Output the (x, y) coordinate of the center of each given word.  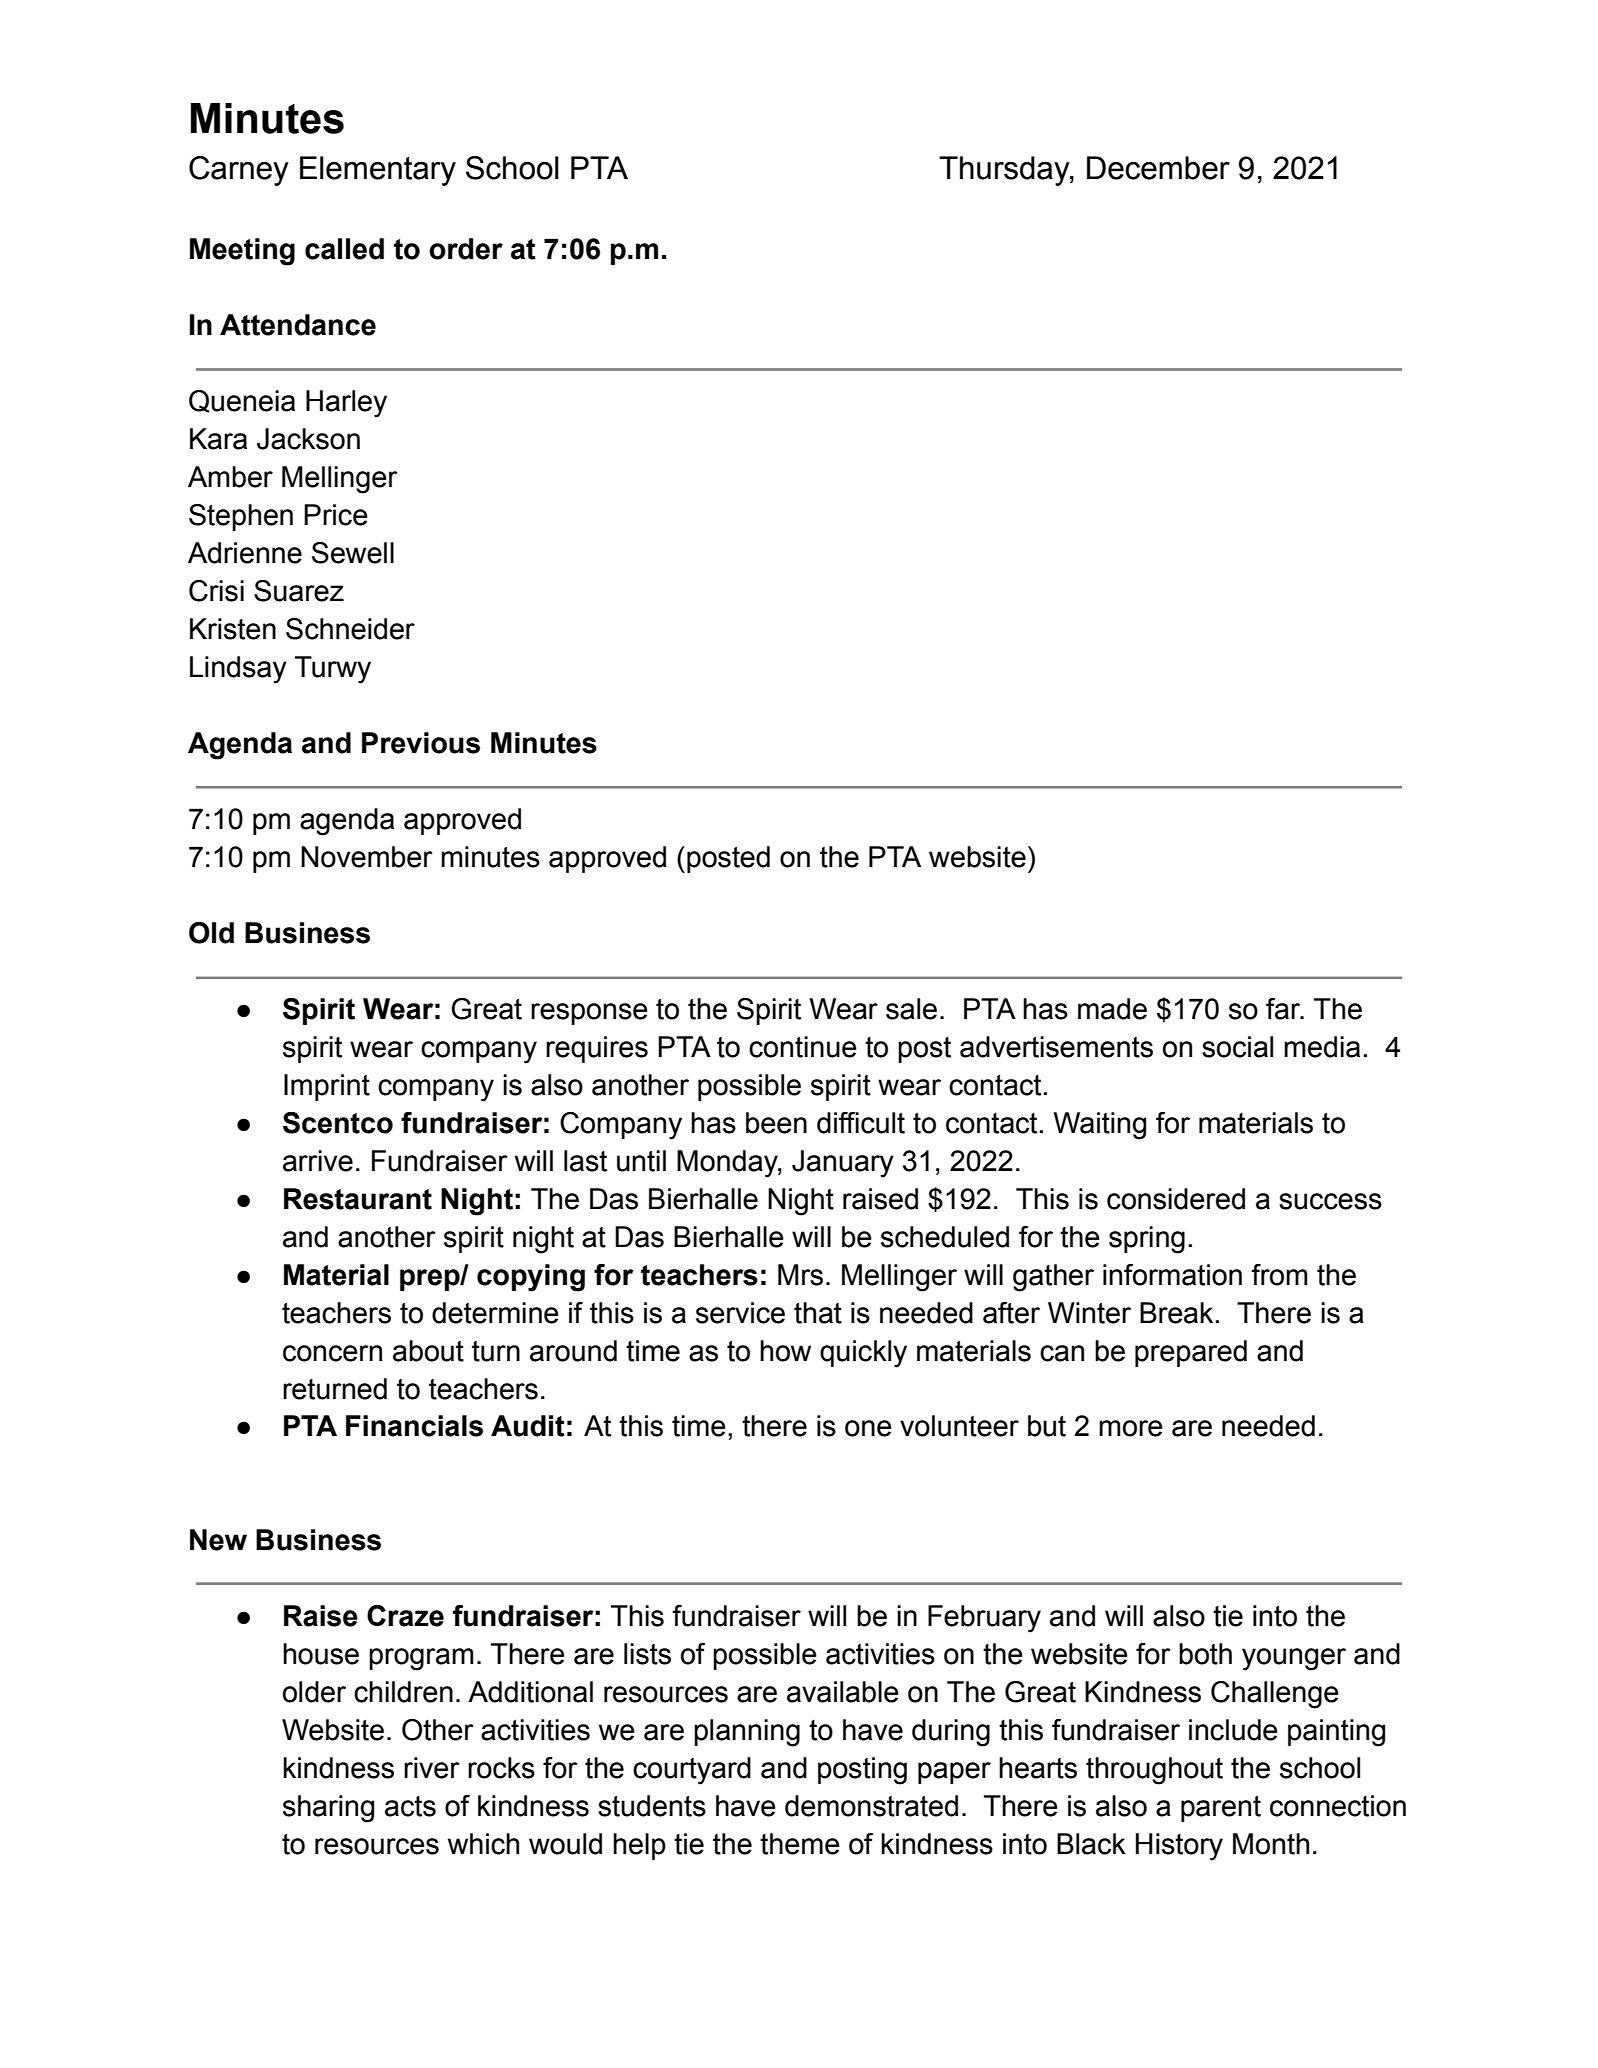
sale (911, 1009)
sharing (328, 1809)
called (344, 249)
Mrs (800, 1275)
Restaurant (358, 1199)
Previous (421, 743)
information (1172, 1275)
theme (800, 1844)
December (1158, 168)
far (1284, 1009)
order (466, 249)
